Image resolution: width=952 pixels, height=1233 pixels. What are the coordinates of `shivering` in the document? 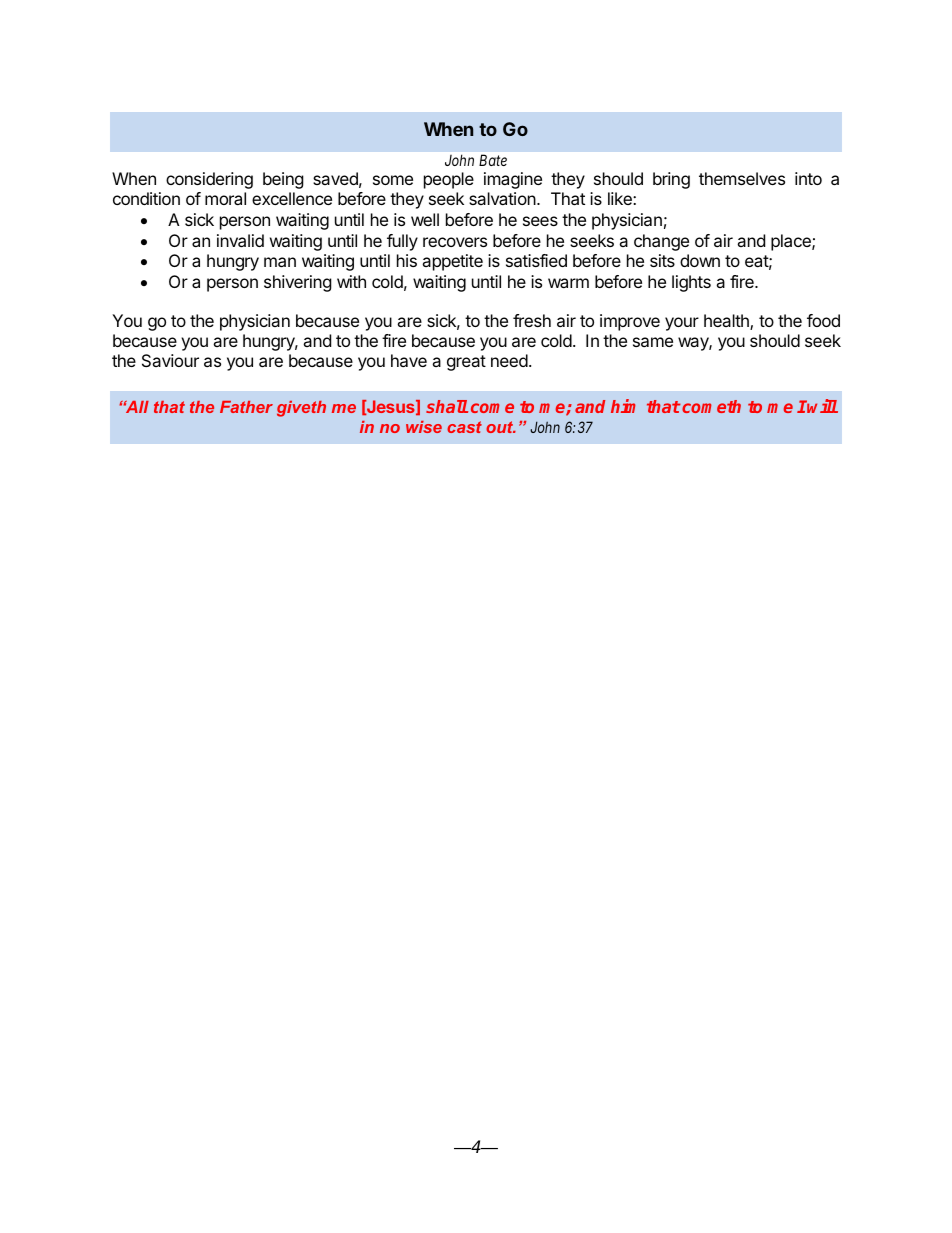 It's located at (298, 283).
